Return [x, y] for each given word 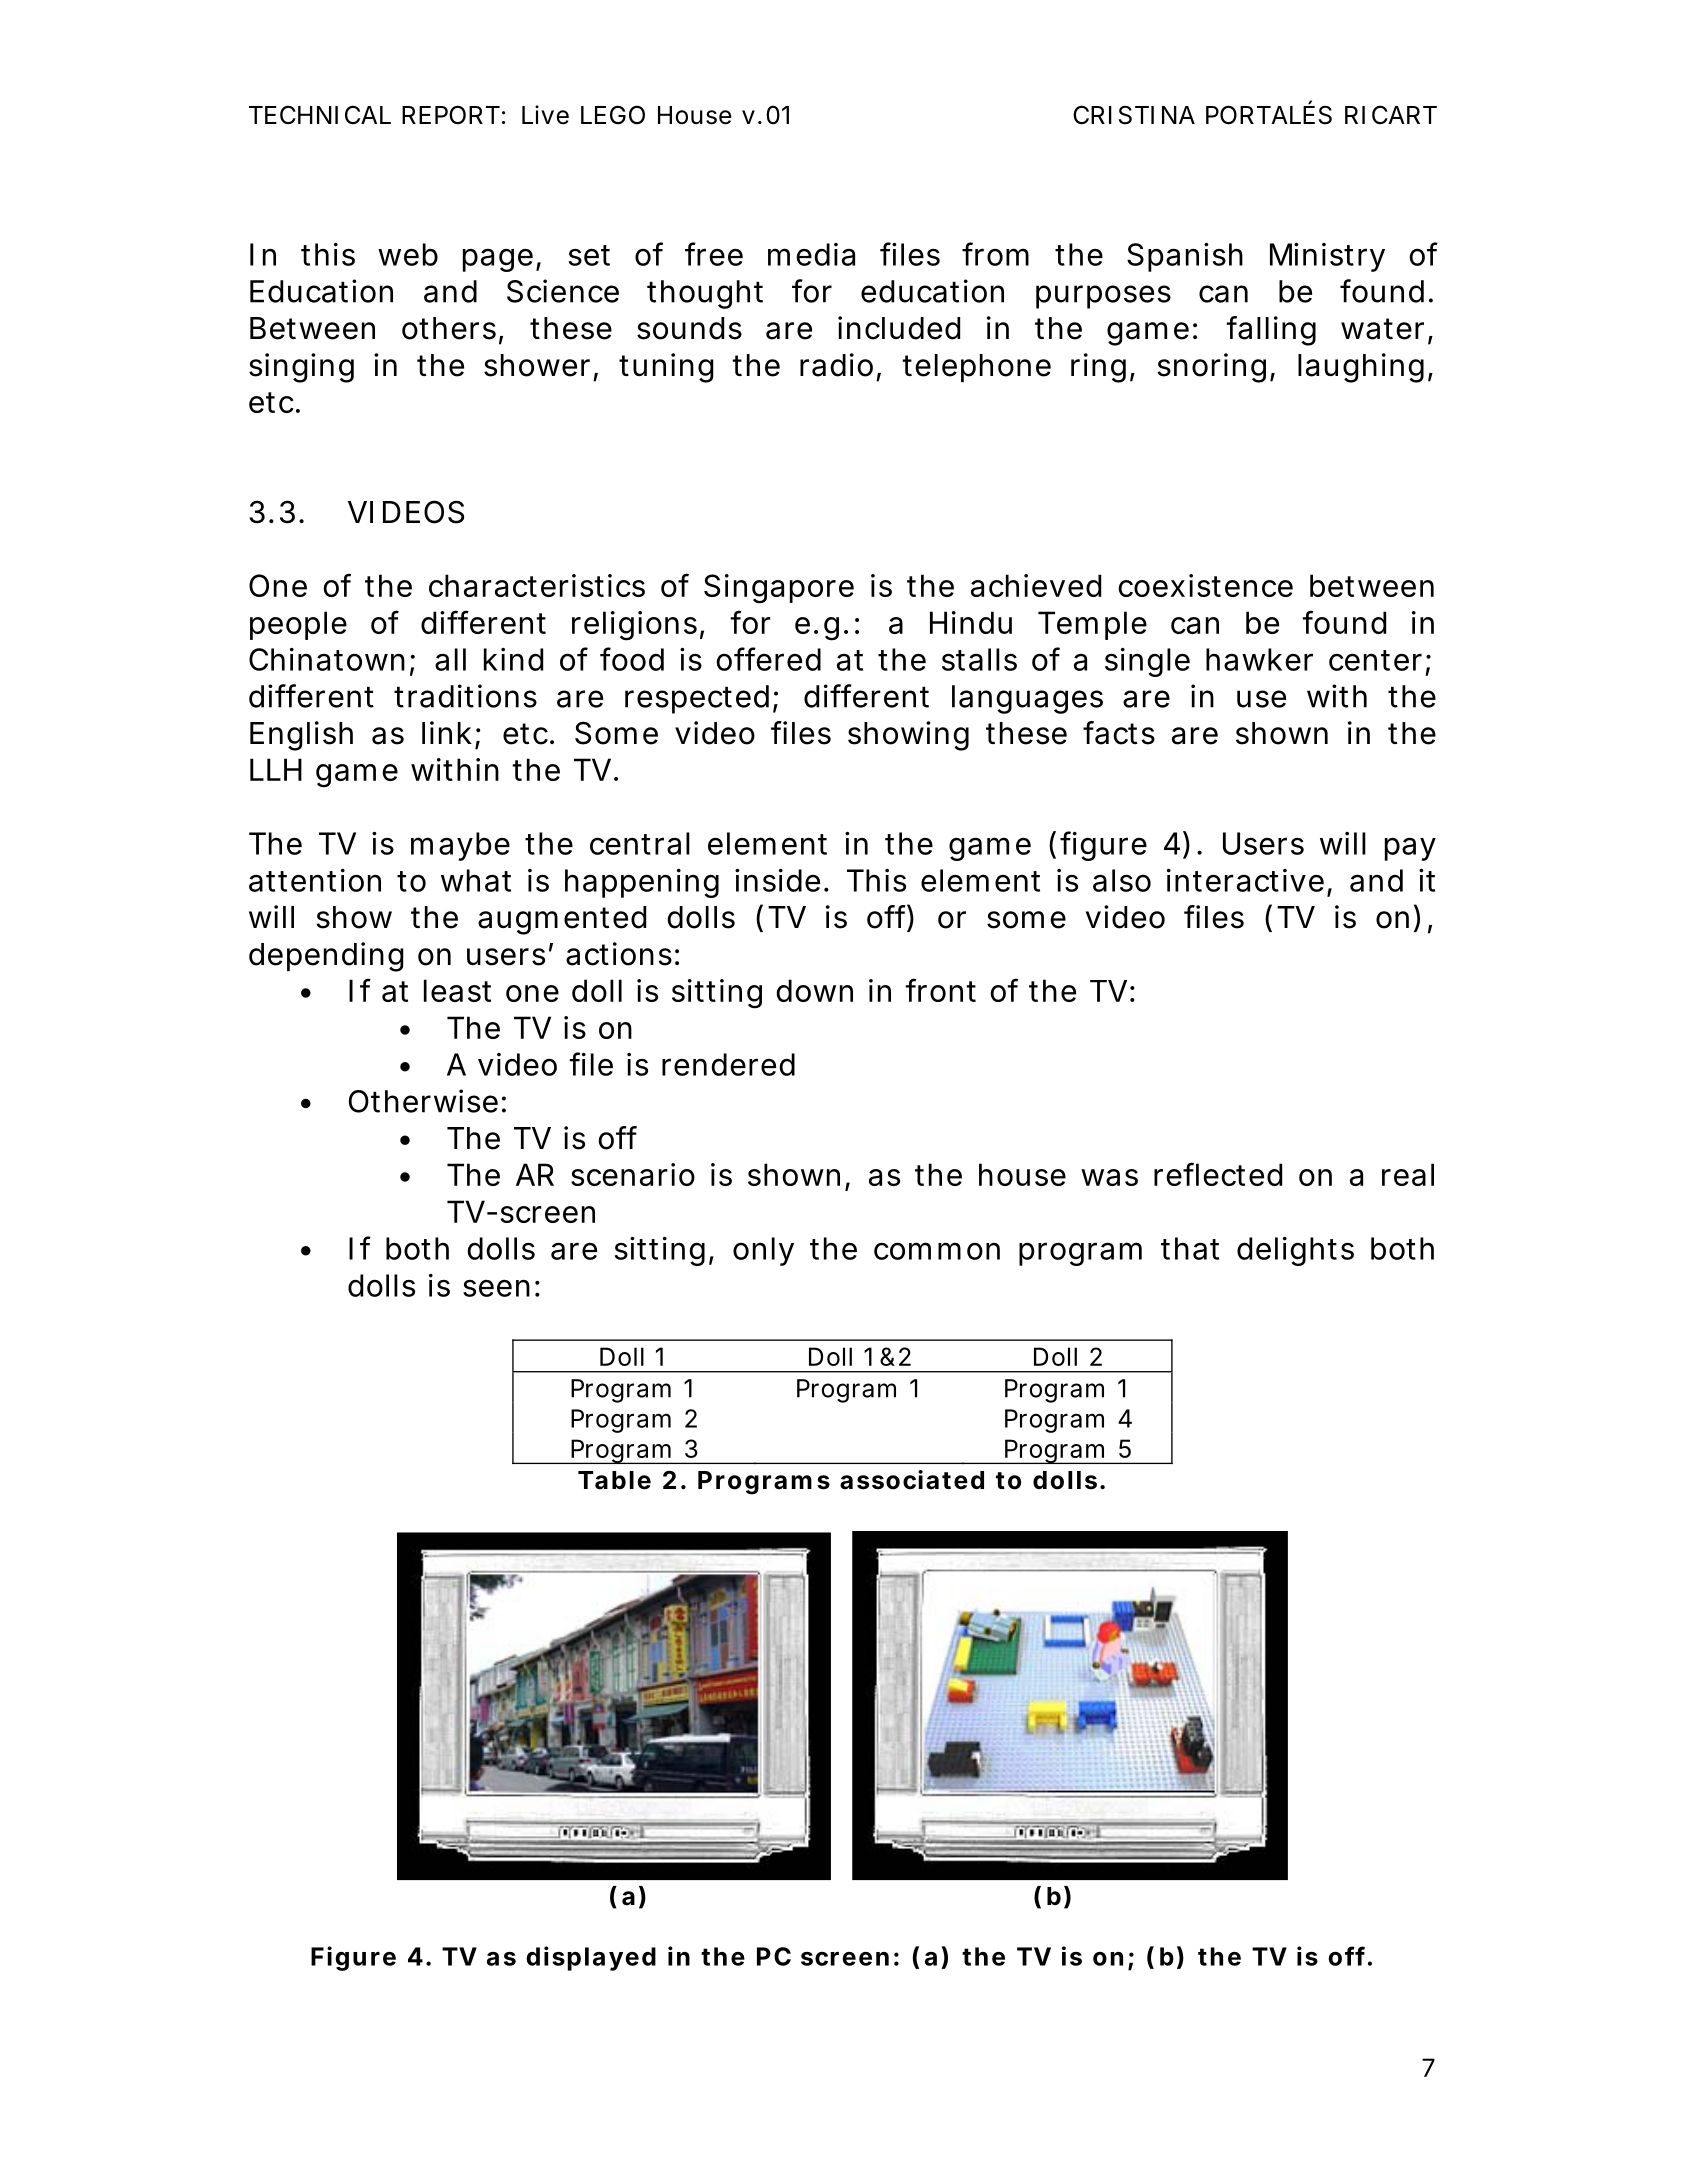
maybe [460, 846]
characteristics [537, 585]
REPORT [451, 115]
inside [777, 880]
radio [836, 365]
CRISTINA [1134, 115]
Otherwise [423, 1101]
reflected [1218, 1174]
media [811, 254]
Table [614, 1480]
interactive [1245, 880]
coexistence [1205, 585]
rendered [728, 1064]
